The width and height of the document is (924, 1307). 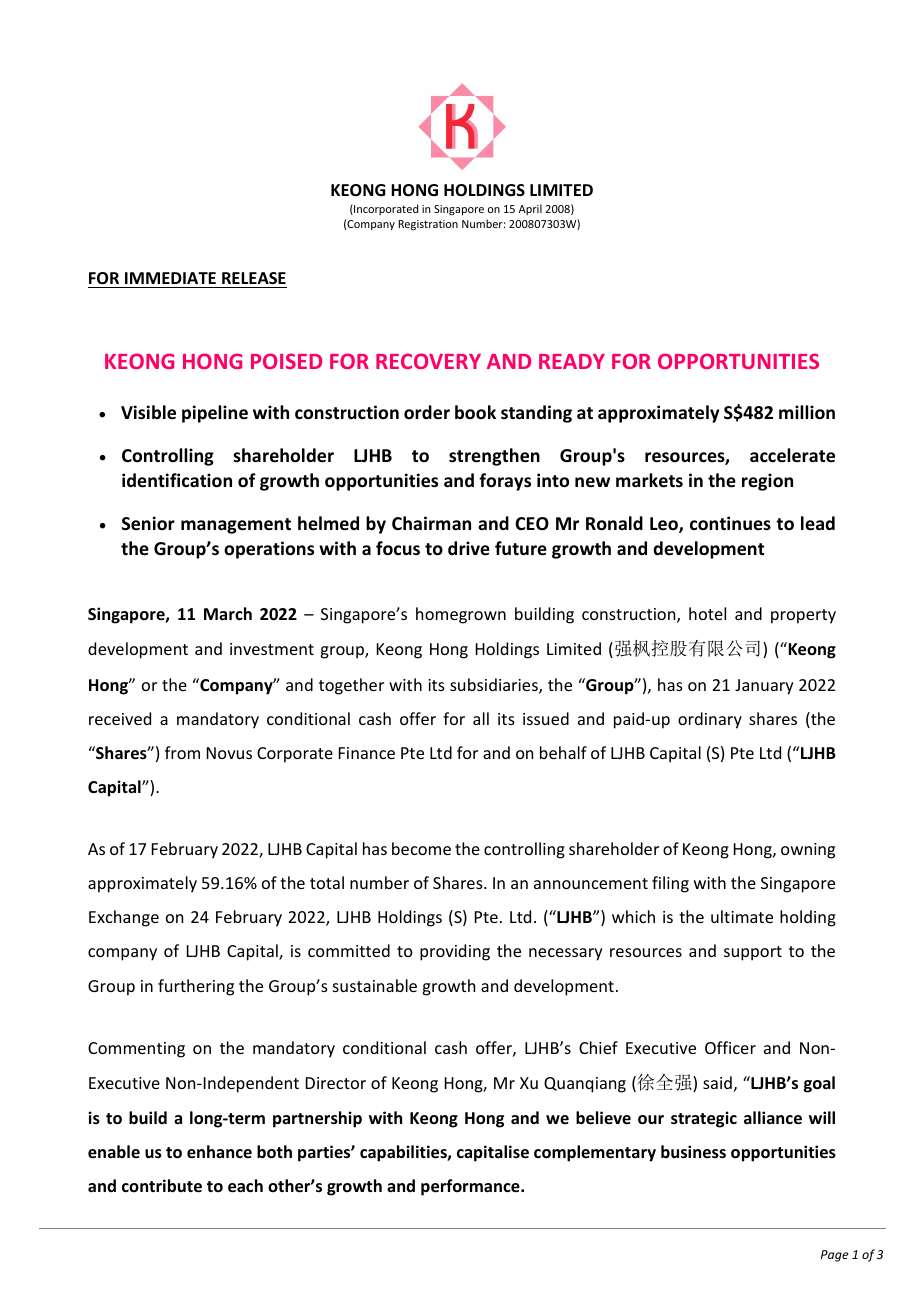 I want to click on April, so click(x=530, y=209).
